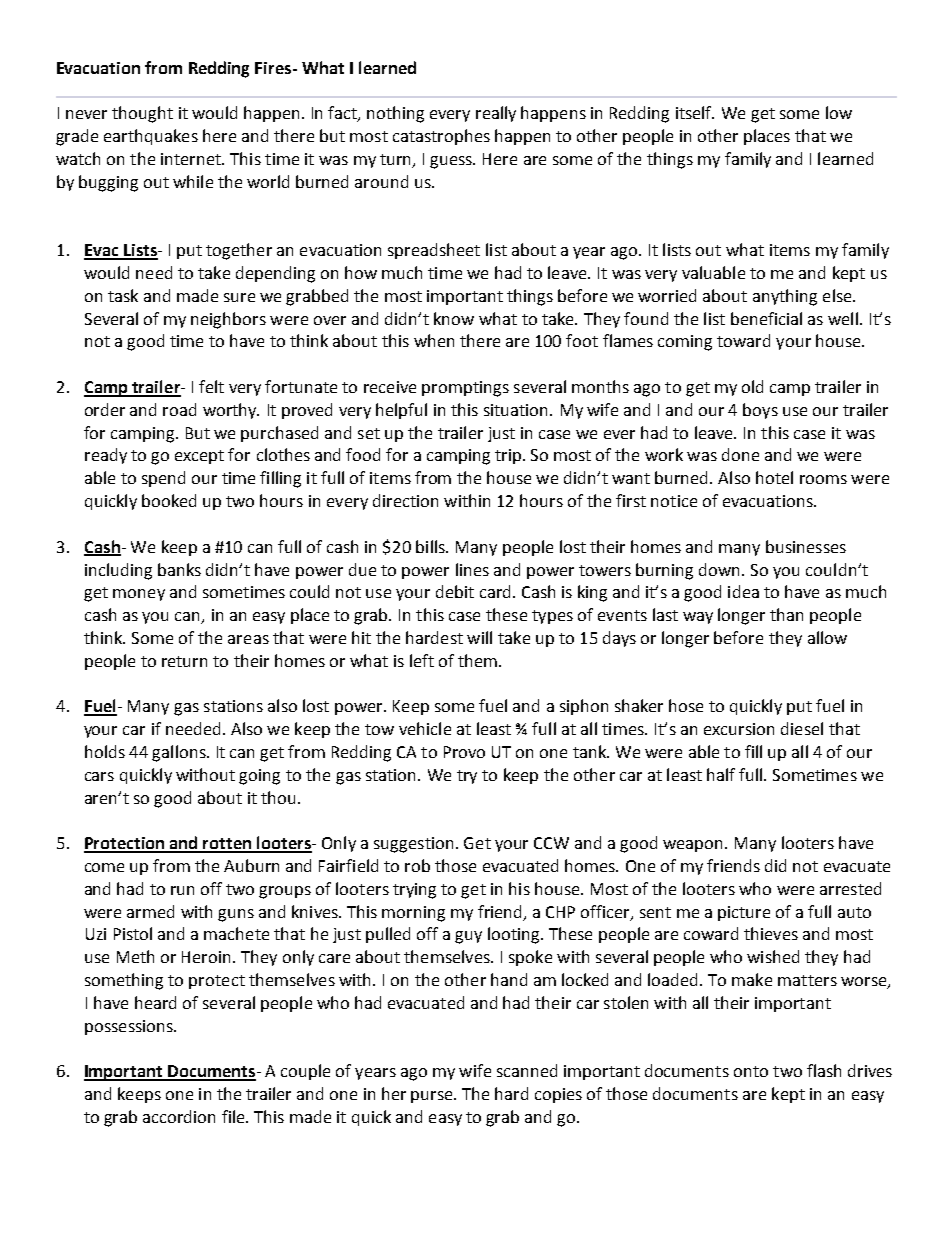 This screenshot has height=1233, width=952. Describe the element at coordinates (180, 753) in the screenshot. I see `gallons` at that location.
